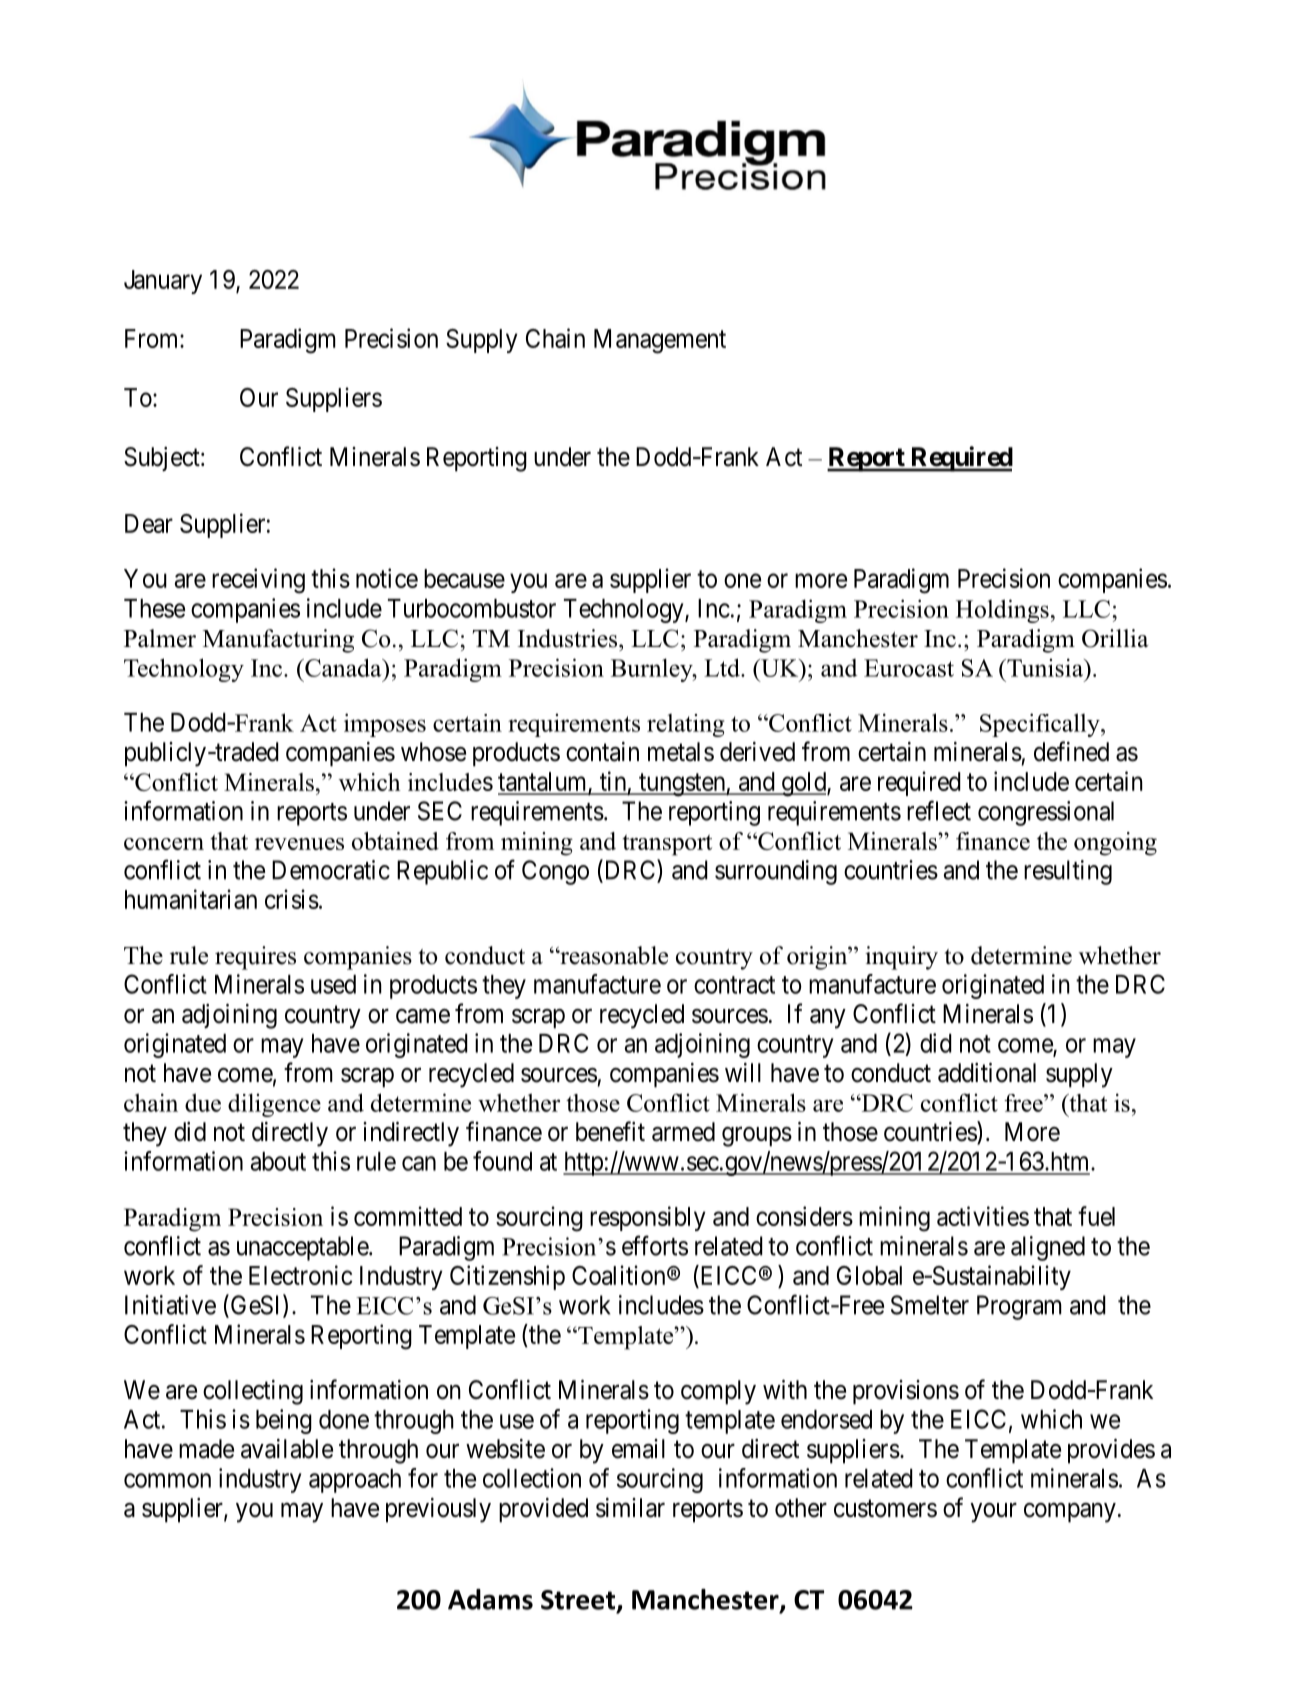 The image size is (1309, 1694). I want to click on unacceptable, so click(303, 1248).
